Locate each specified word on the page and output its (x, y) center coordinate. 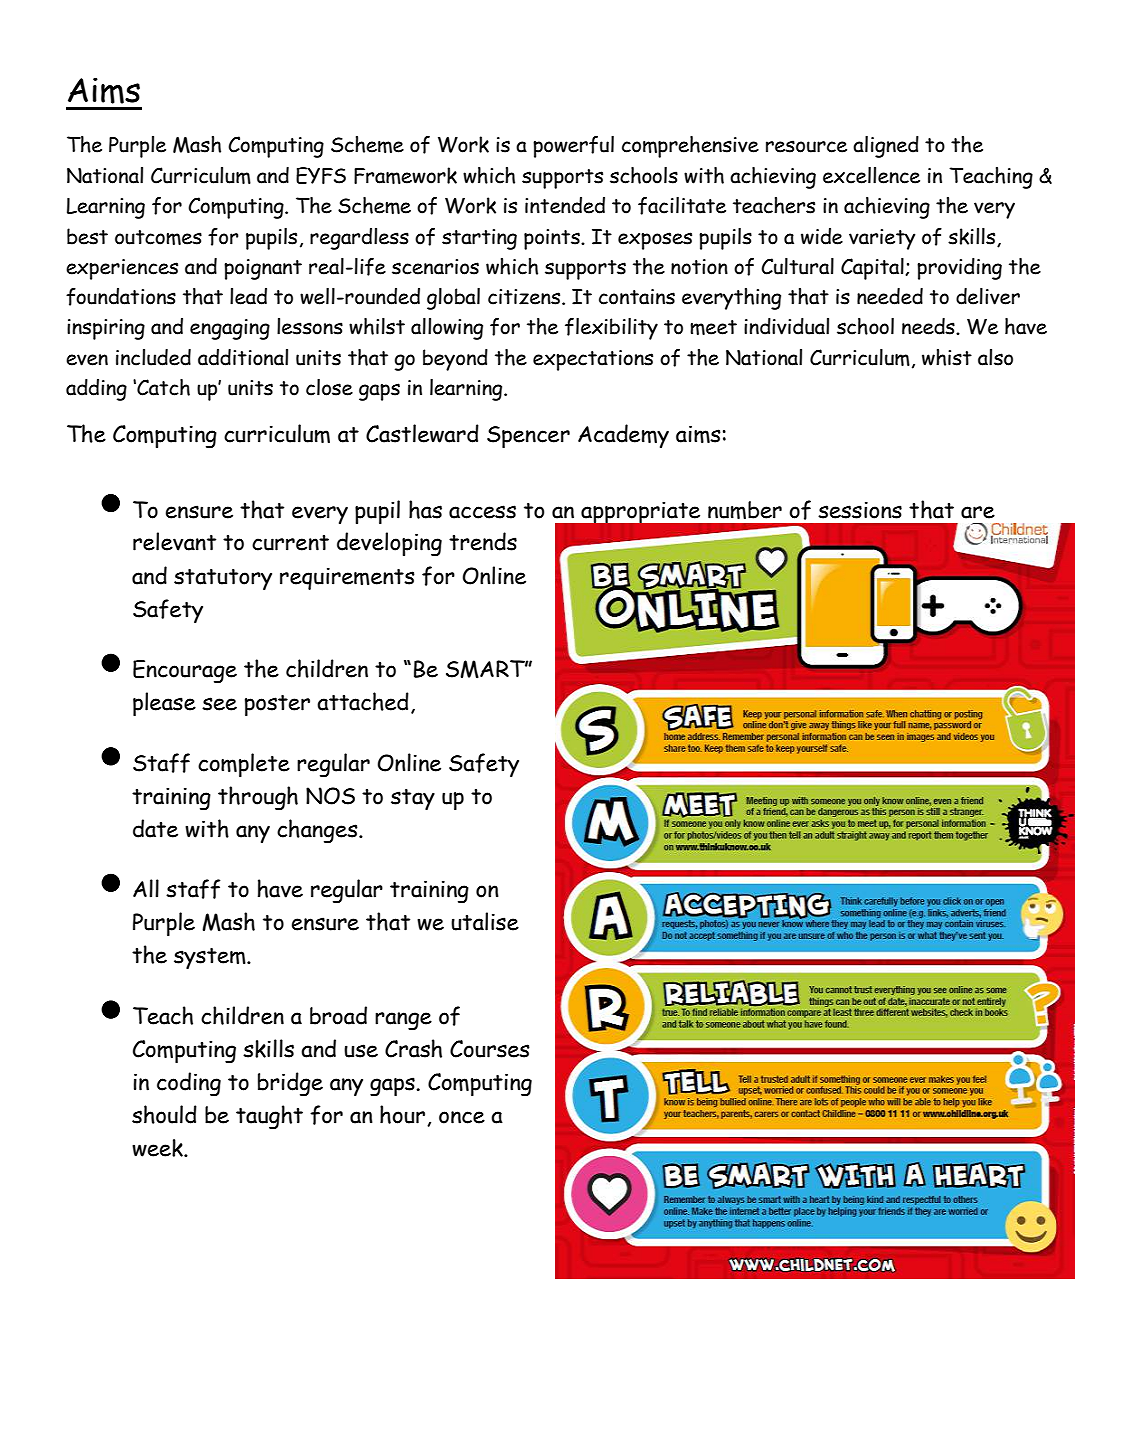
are (978, 512)
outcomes (158, 237)
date (155, 828)
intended (565, 205)
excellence (871, 175)
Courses (490, 1049)
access (482, 512)
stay (413, 799)
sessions (860, 510)
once (462, 1117)
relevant (174, 541)
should (164, 1114)
